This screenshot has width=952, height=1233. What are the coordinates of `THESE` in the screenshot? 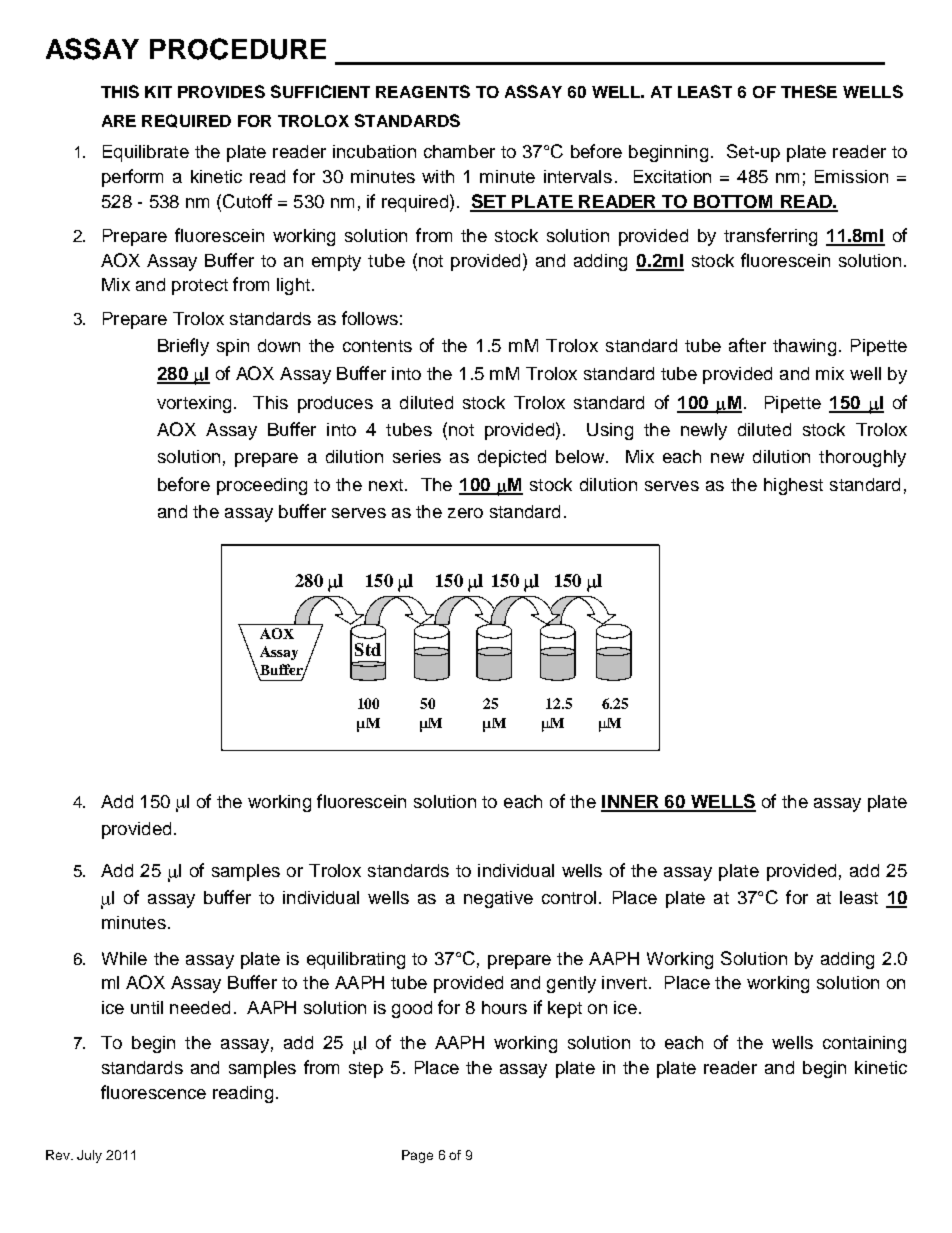 It's located at (809, 91).
